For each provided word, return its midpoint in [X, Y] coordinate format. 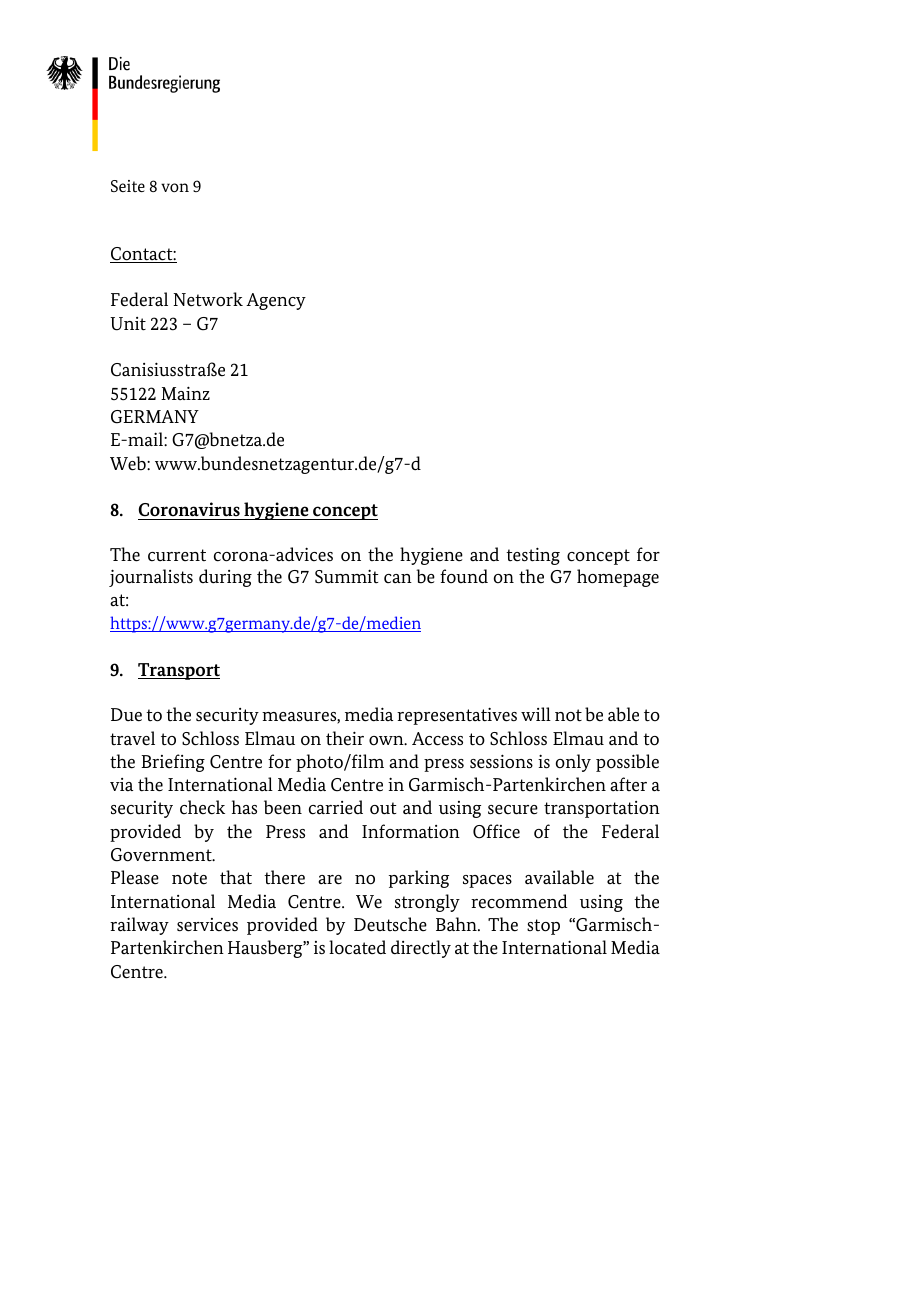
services [207, 925]
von [175, 187]
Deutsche [390, 924]
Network [208, 299]
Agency [276, 301]
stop [543, 927]
